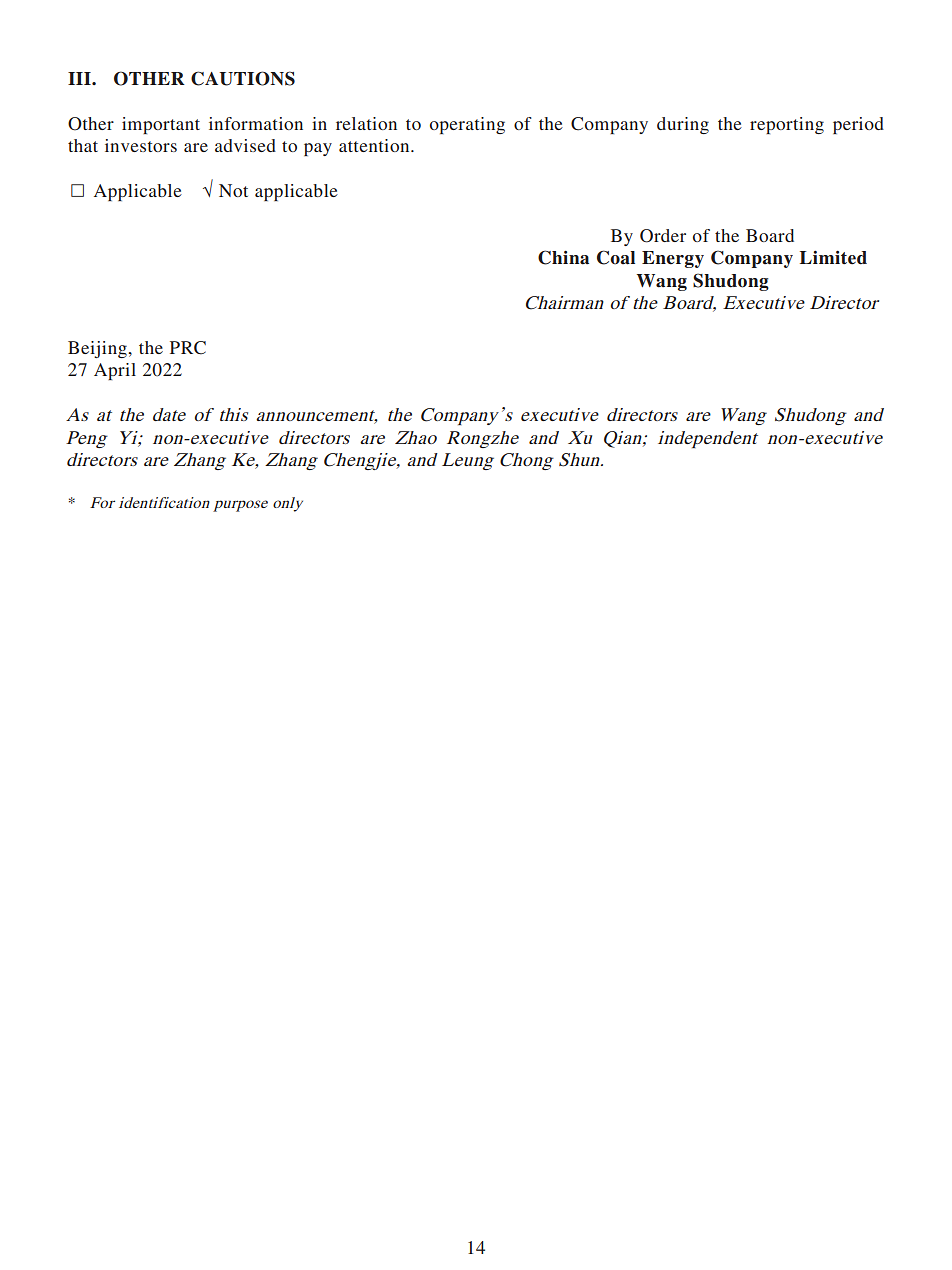 The height and width of the screenshot is (1270, 952). What do you see at coordinates (683, 125) in the screenshot?
I see `during` at bounding box center [683, 125].
